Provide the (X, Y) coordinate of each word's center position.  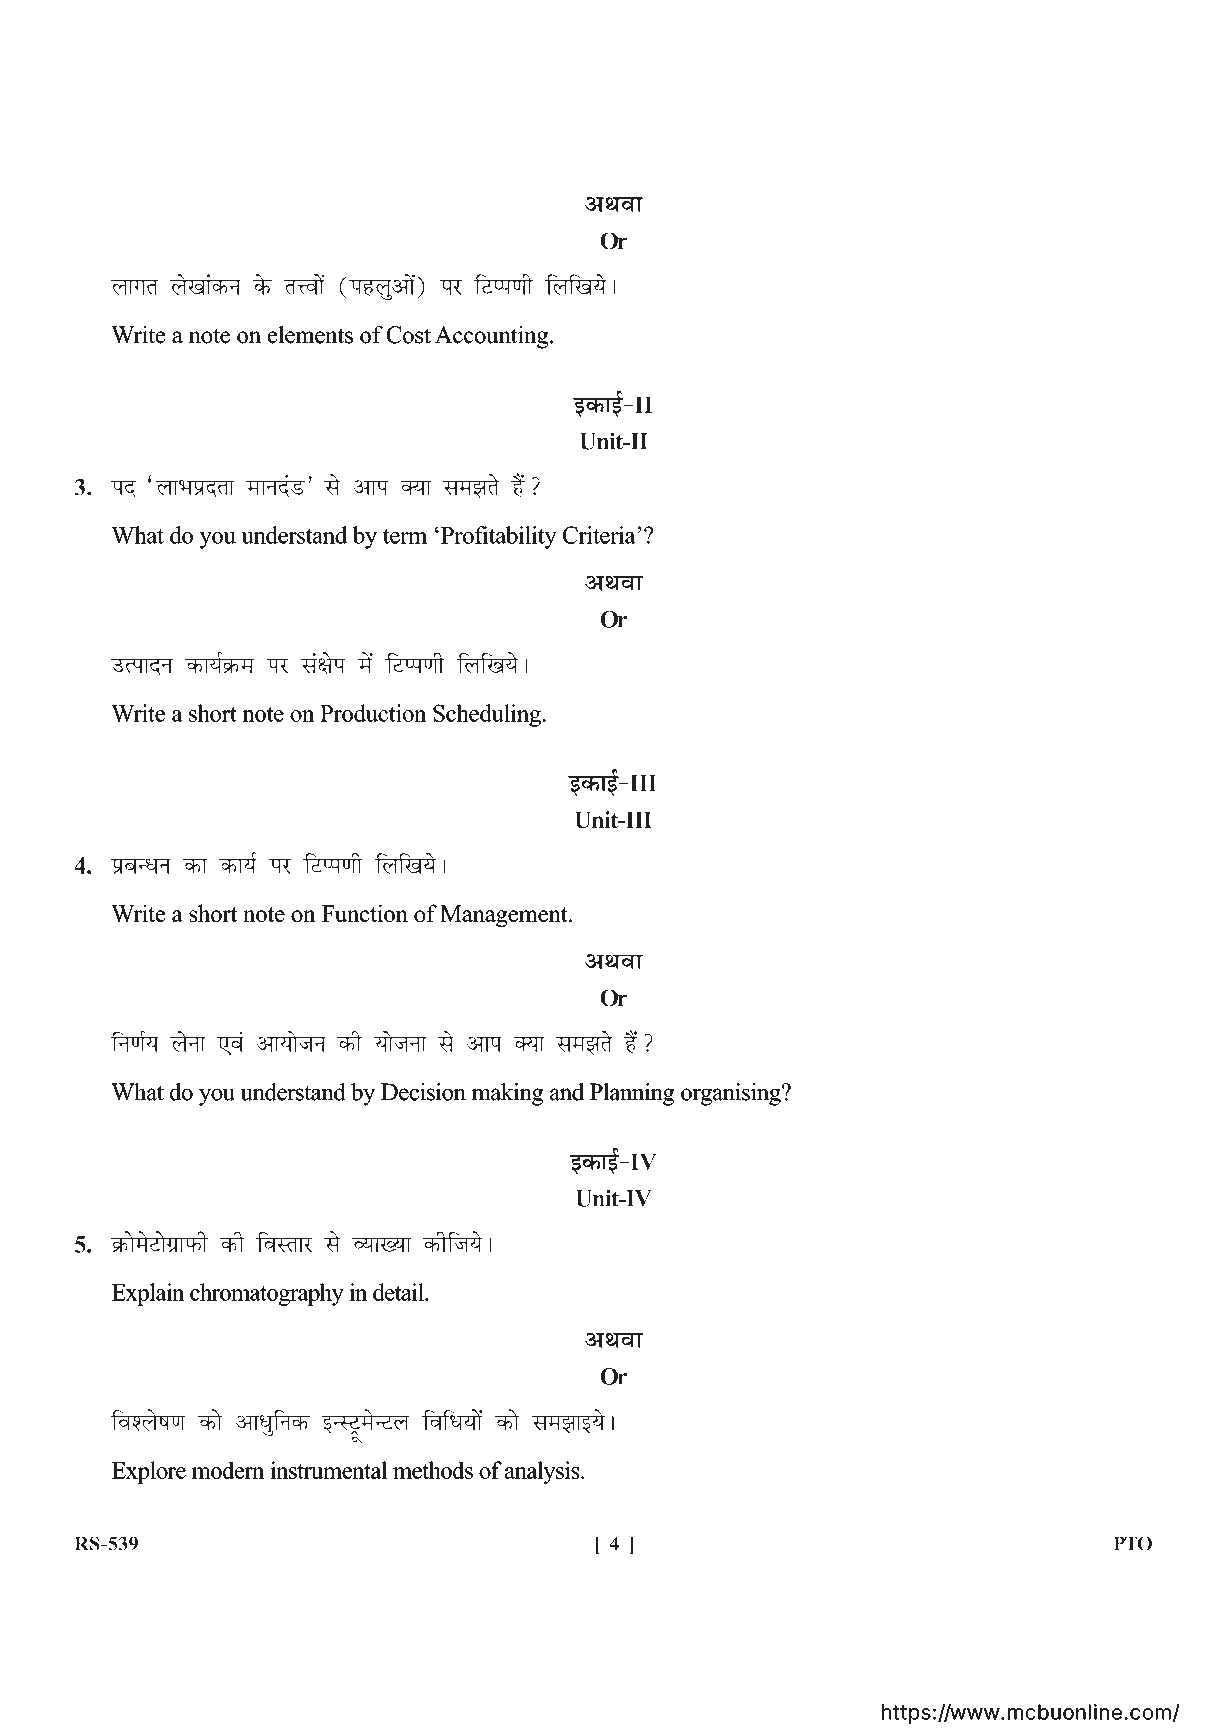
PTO (1132, 1543)
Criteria (600, 535)
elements (310, 335)
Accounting (493, 337)
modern (228, 1470)
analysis (543, 1472)
